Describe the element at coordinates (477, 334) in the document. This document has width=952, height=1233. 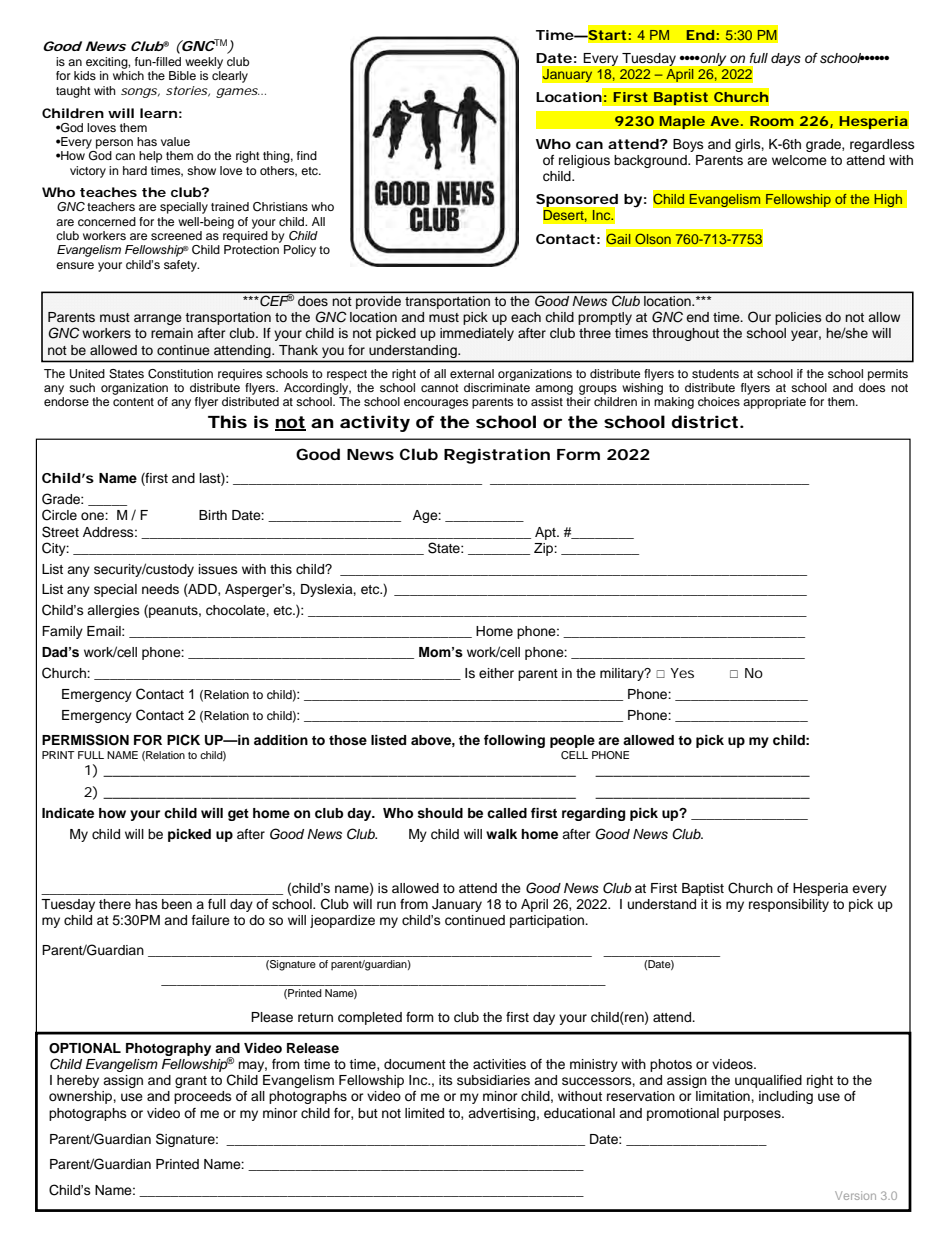
I see `immediately` at that location.
